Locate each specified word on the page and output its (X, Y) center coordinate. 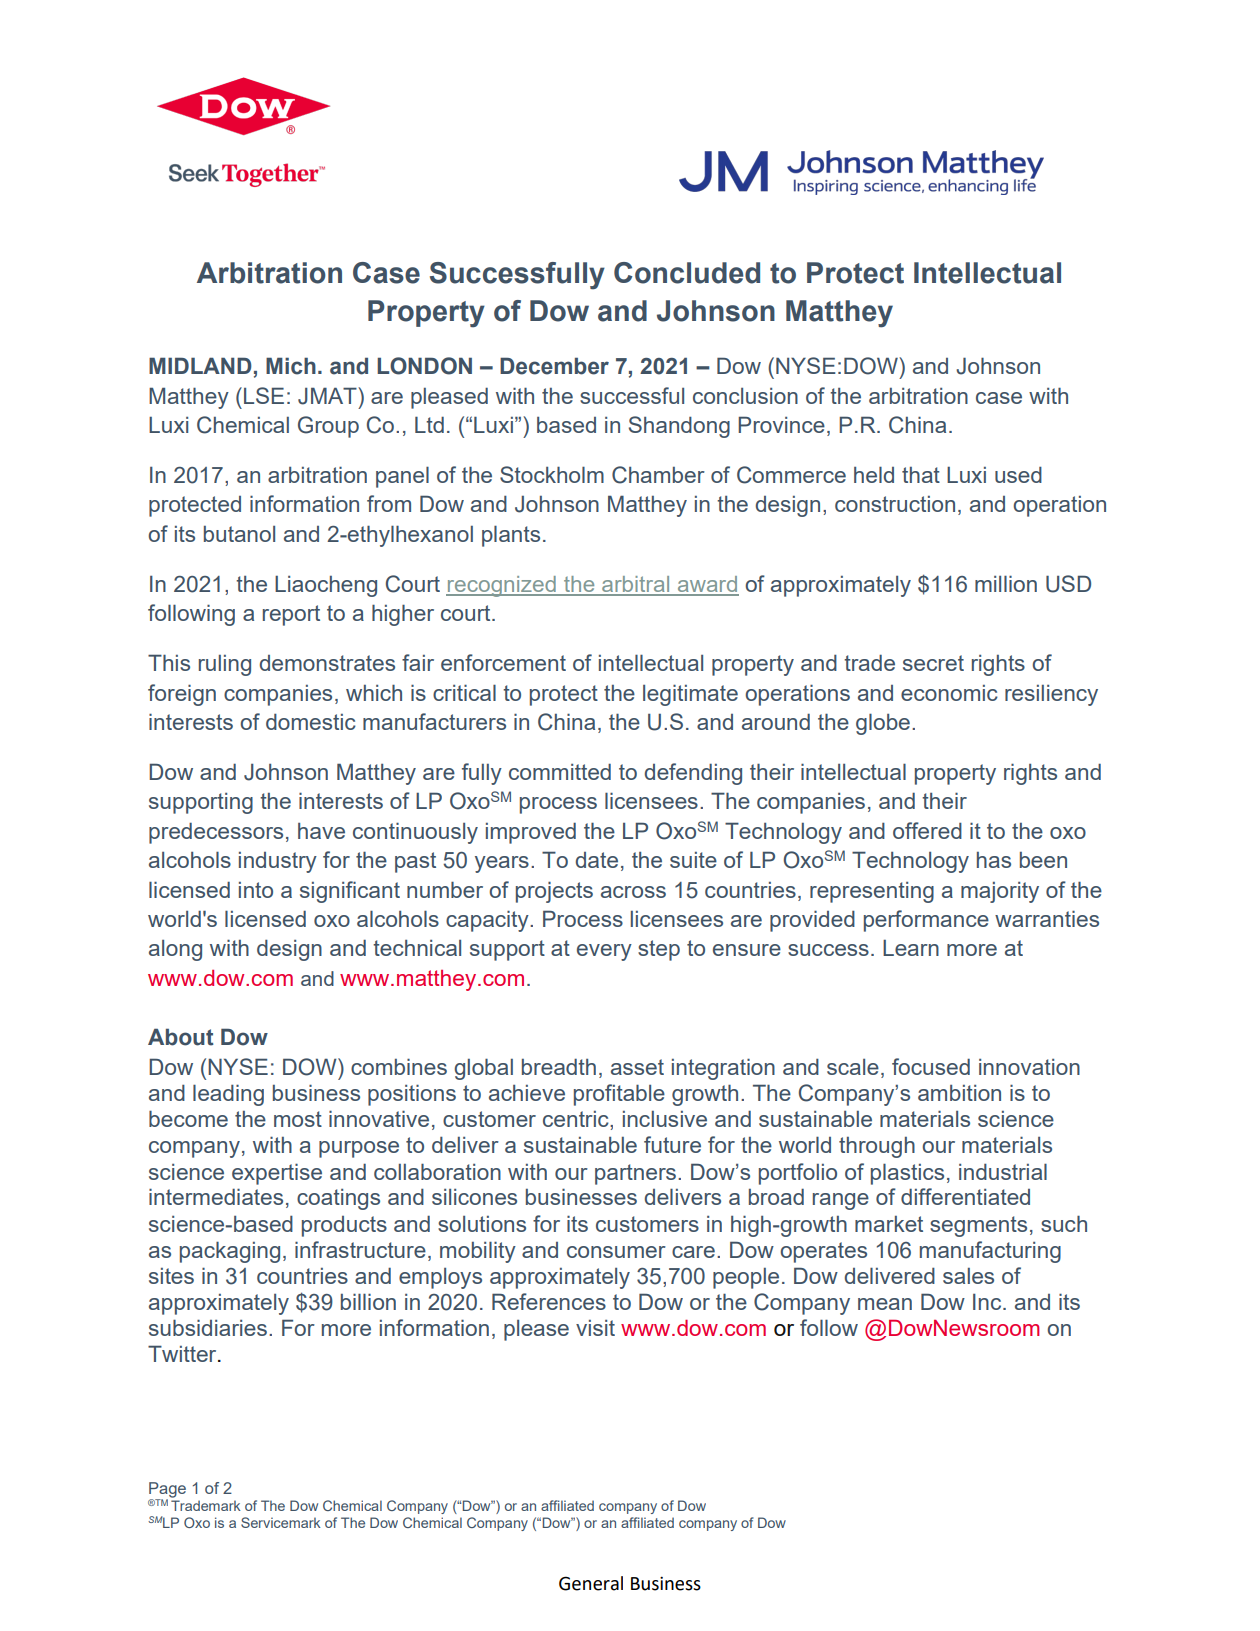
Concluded (687, 273)
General (591, 1583)
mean (885, 1304)
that (921, 475)
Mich (291, 366)
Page (167, 1491)
